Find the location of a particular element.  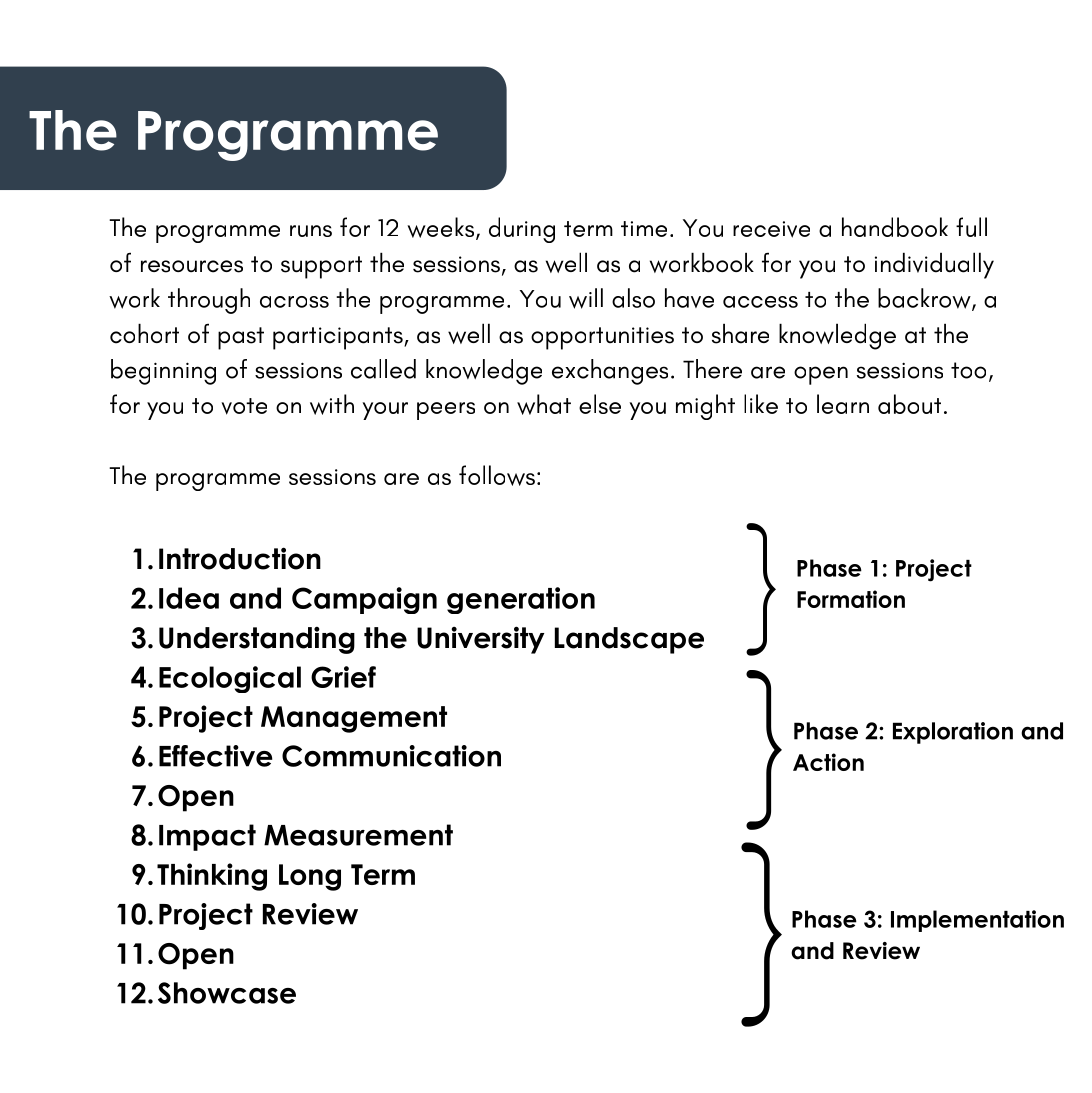

Introduction is located at coordinates (240, 558).
